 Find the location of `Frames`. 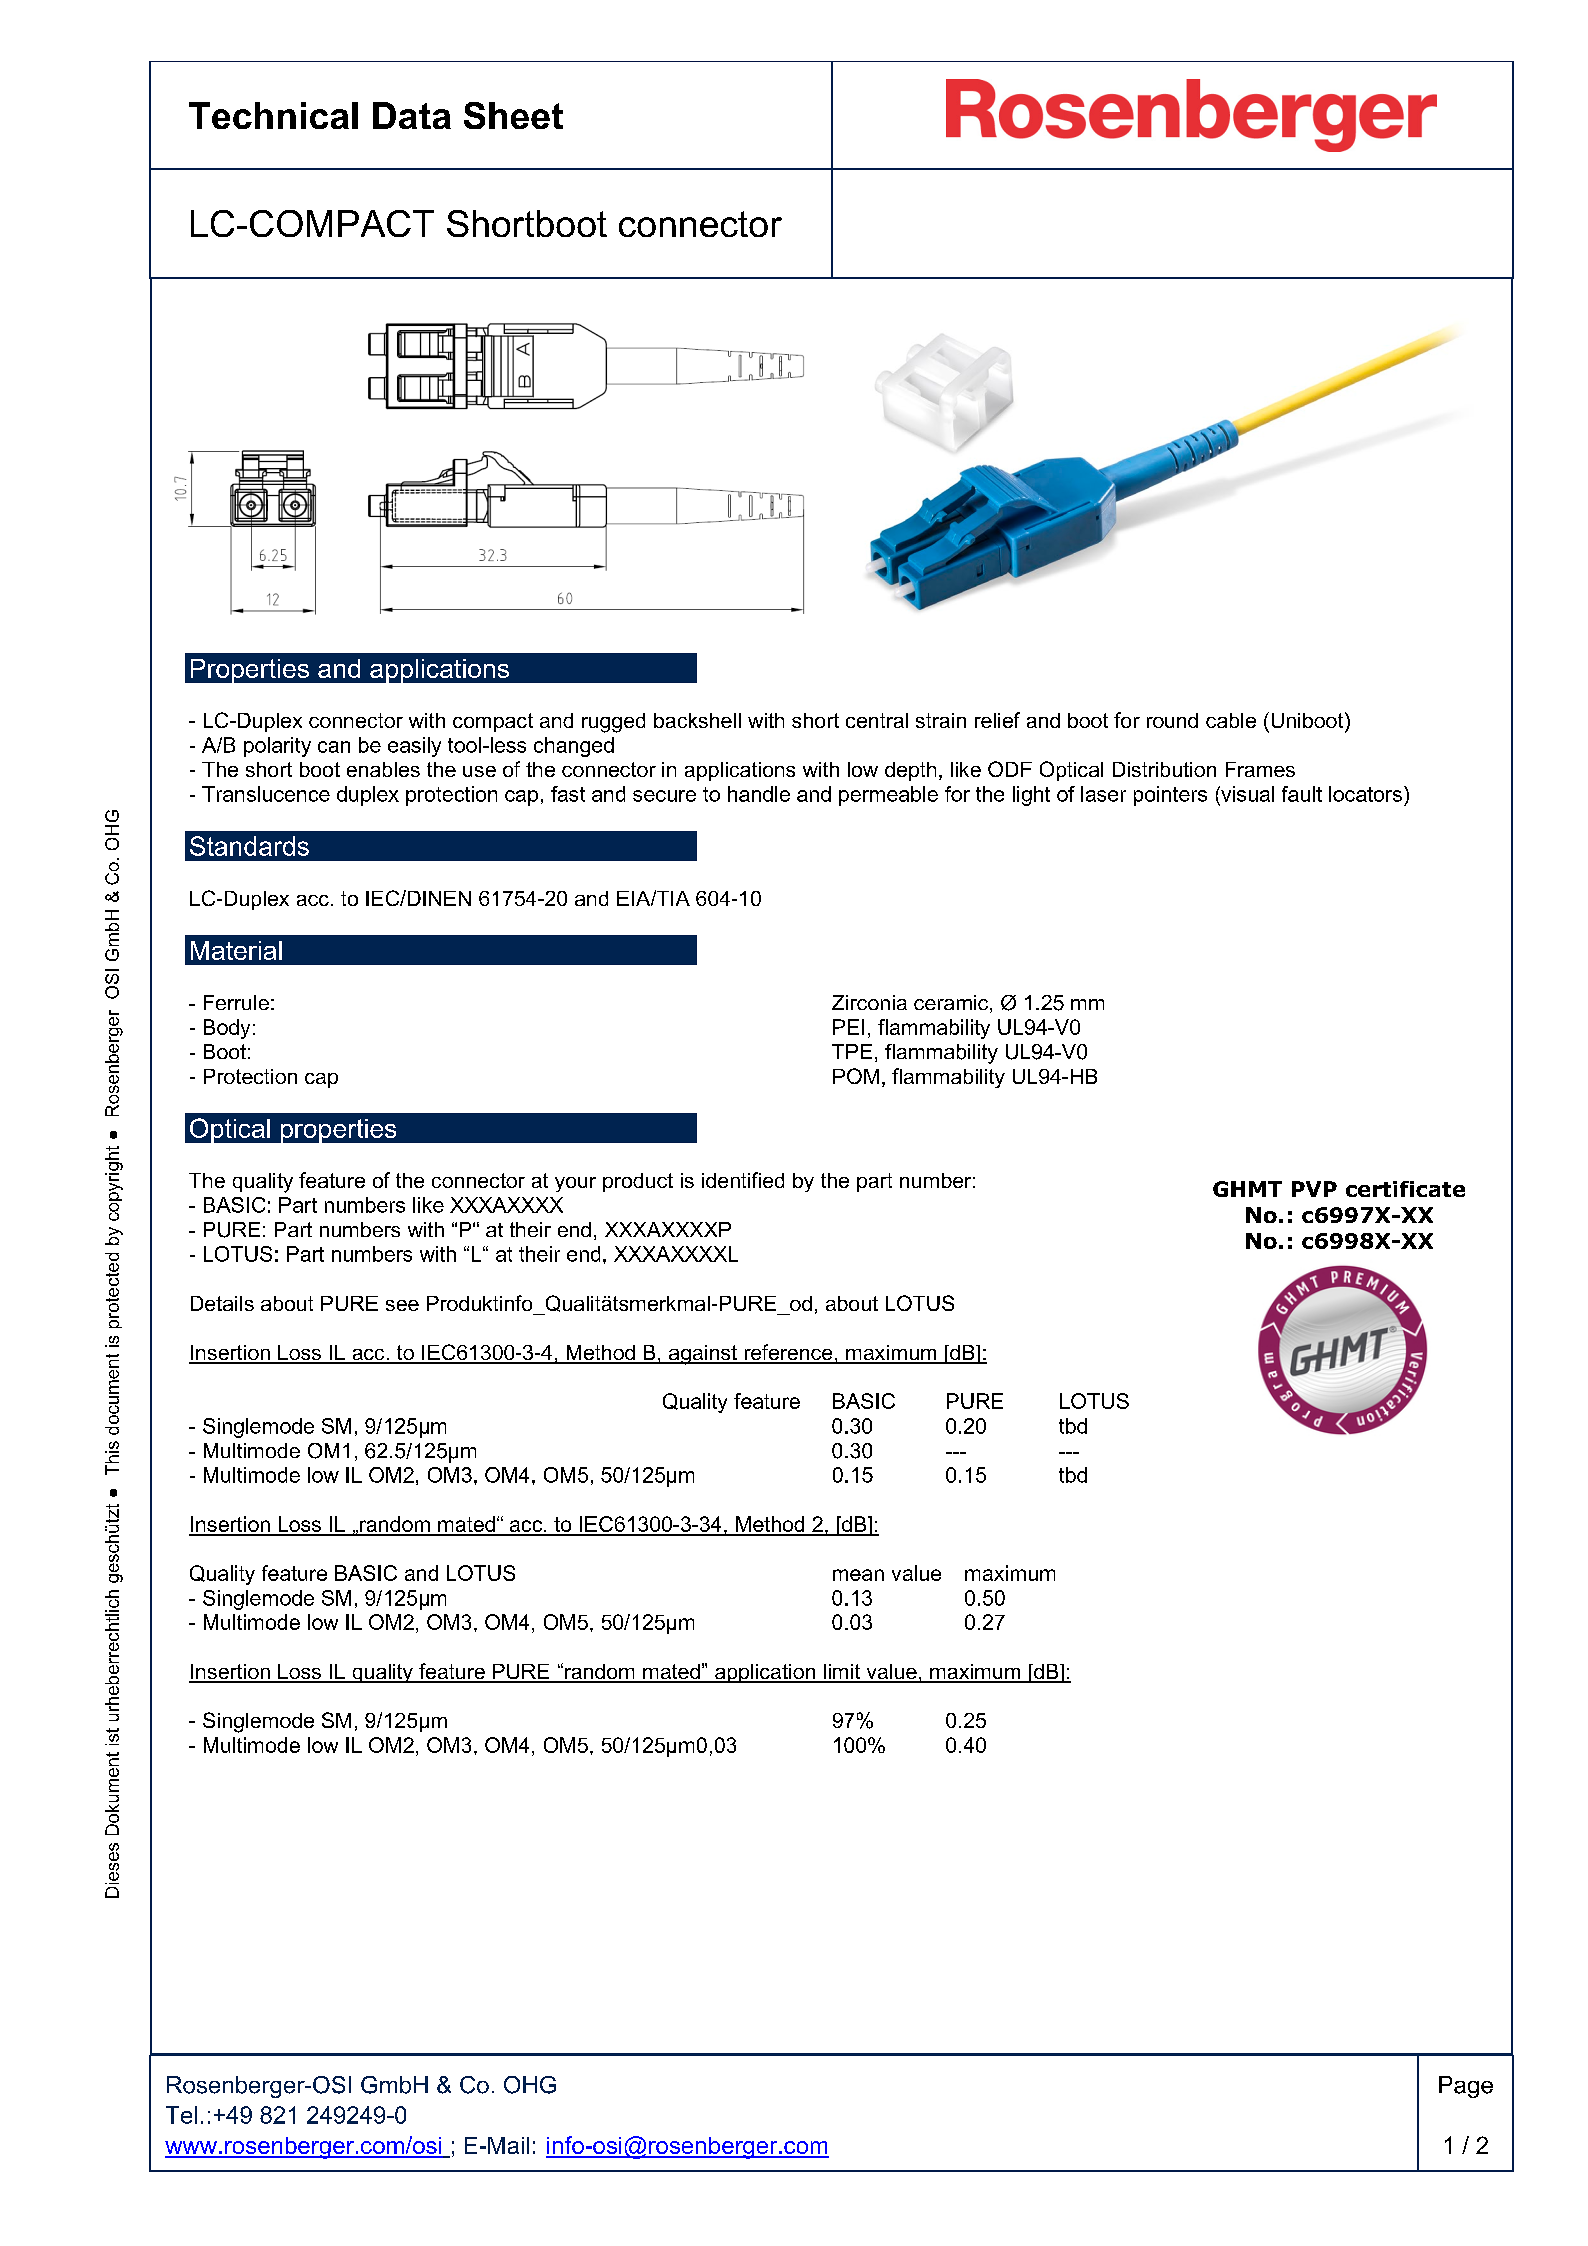

Frames is located at coordinates (1260, 769).
